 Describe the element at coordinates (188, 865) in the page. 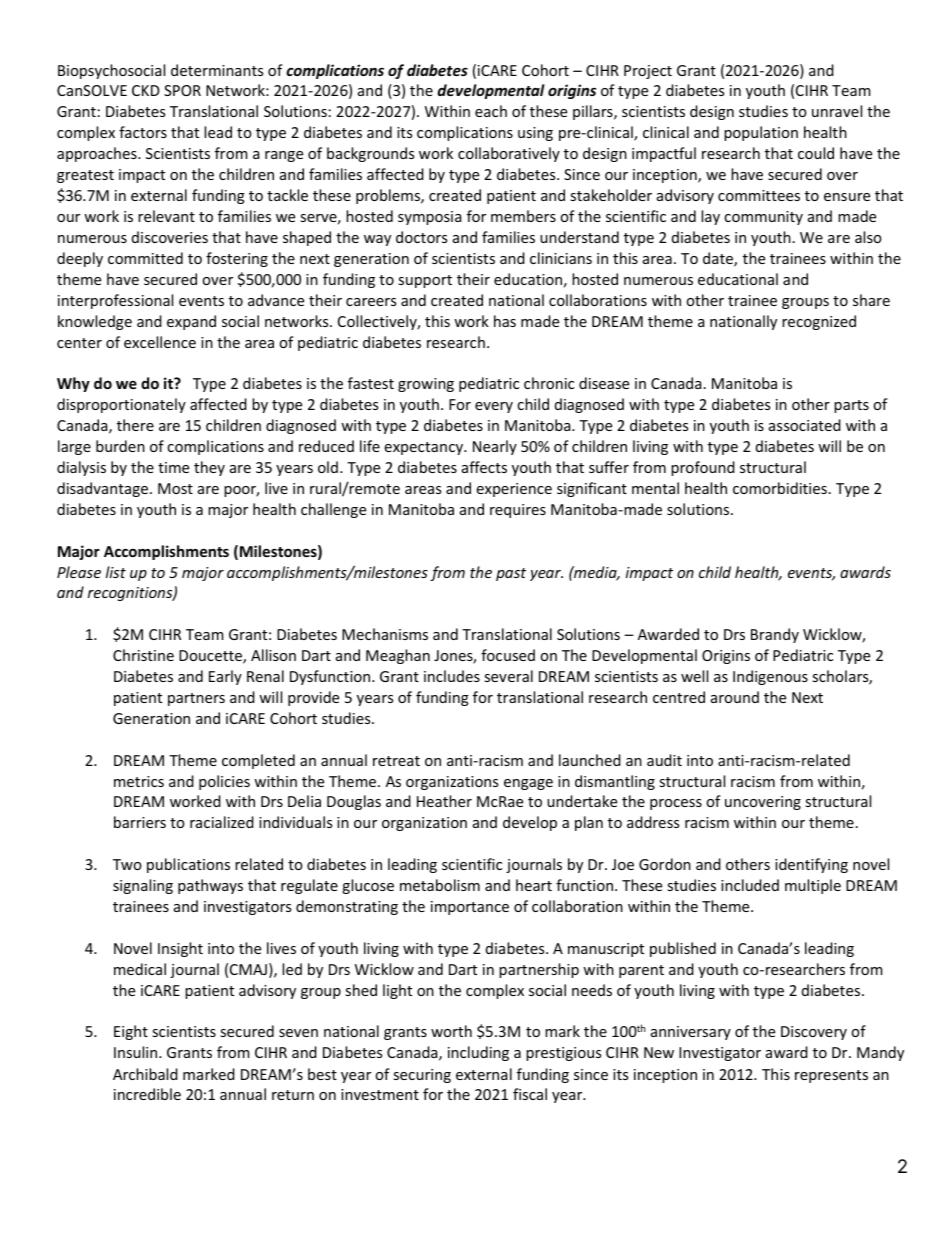

I see `publications` at that location.
